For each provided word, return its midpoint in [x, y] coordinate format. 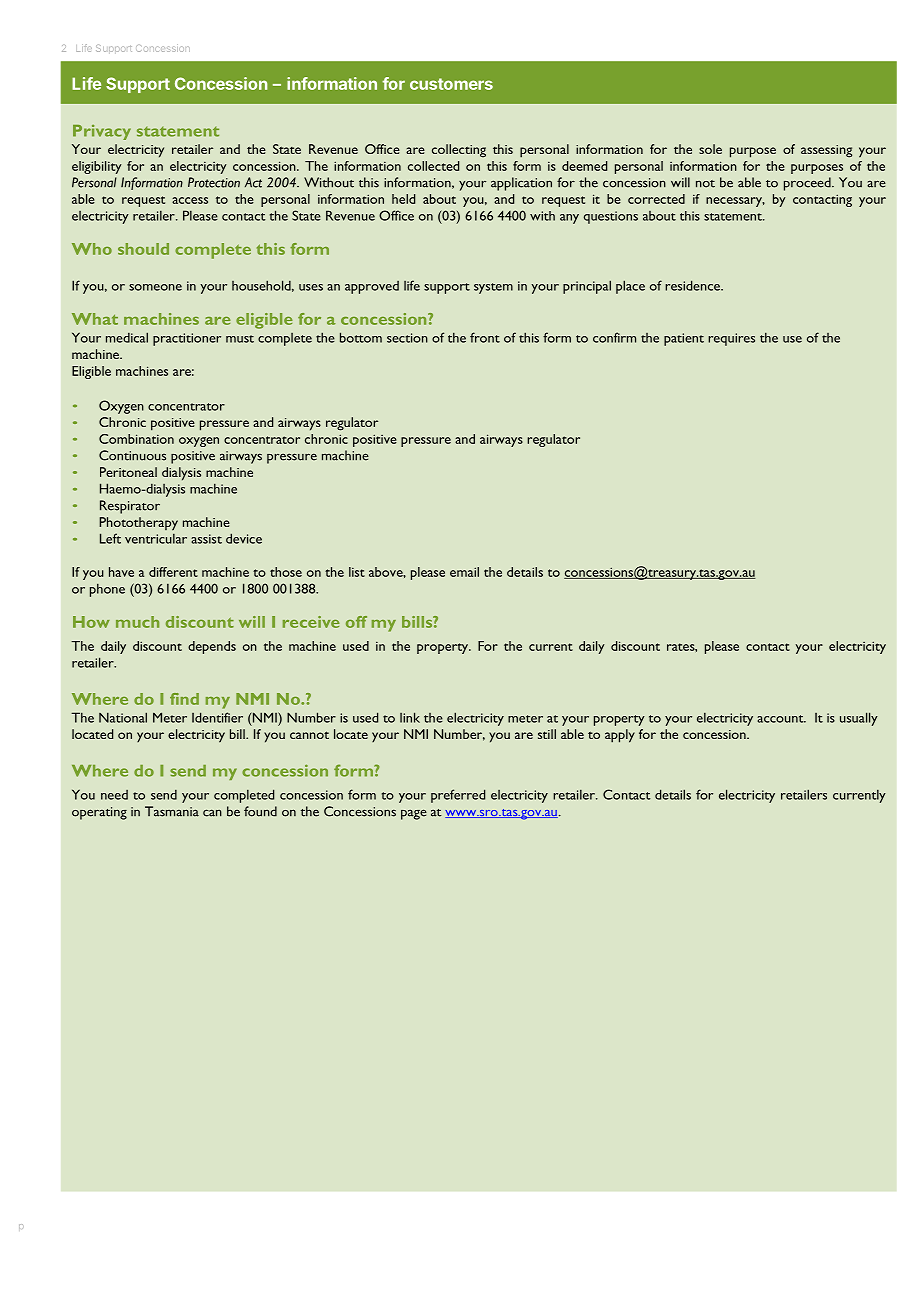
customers [451, 84]
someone [155, 287]
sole [710, 149]
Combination [136, 439]
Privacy [102, 132]
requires [731, 339]
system [493, 288]
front [485, 337]
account [781, 719]
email [464, 572]
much [137, 622]
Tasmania [172, 811]
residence [693, 285]
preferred [458, 796]
